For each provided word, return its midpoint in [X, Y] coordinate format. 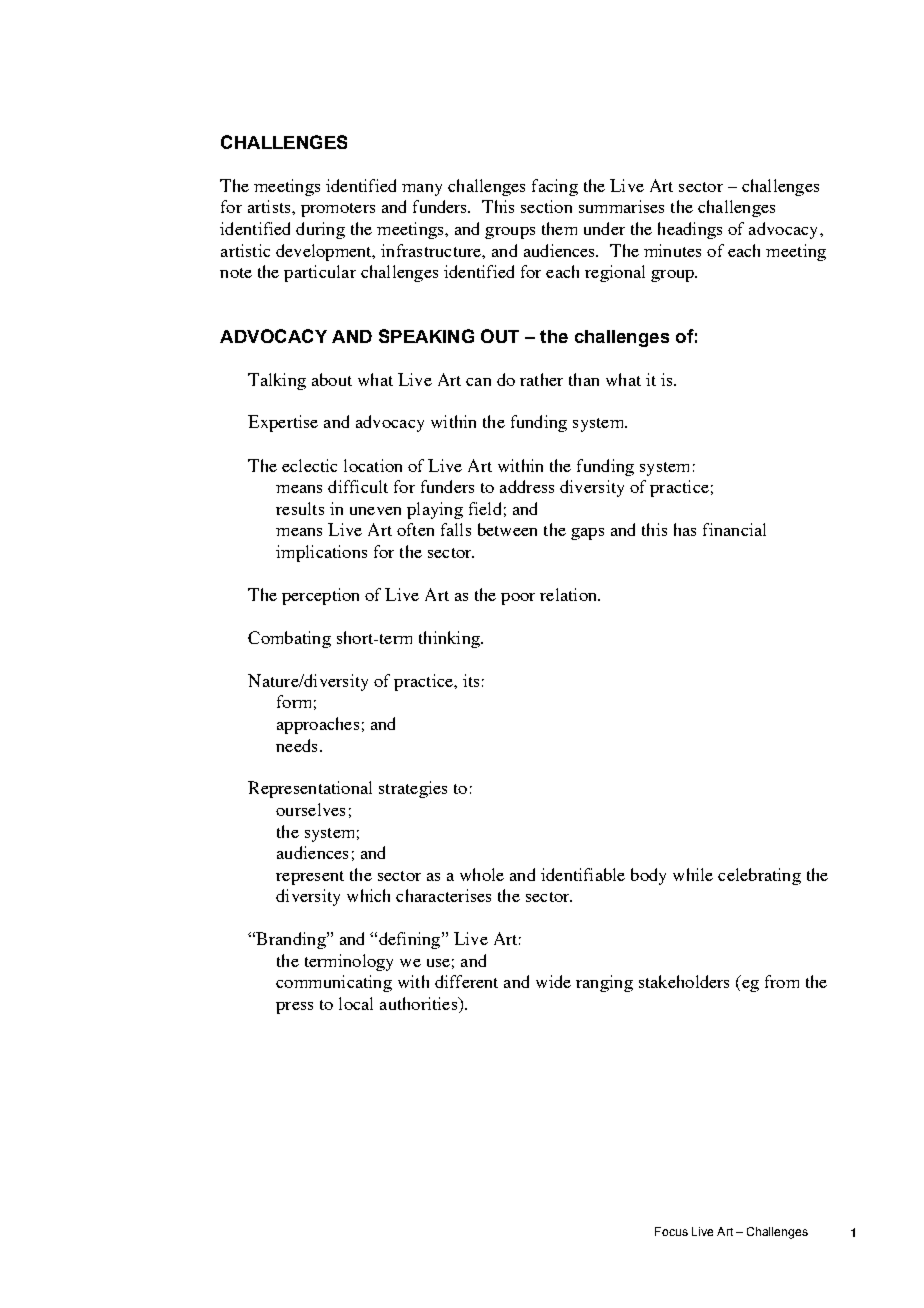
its [471, 680]
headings [690, 230]
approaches [318, 725]
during [320, 230]
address [527, 486]
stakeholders [684, 981]
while [693, 874]
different [466, 981]
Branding [291, 940]
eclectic [309, 465]
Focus [671, 1231]
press [294, 1008]
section [546, 206]
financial [734, 529]
